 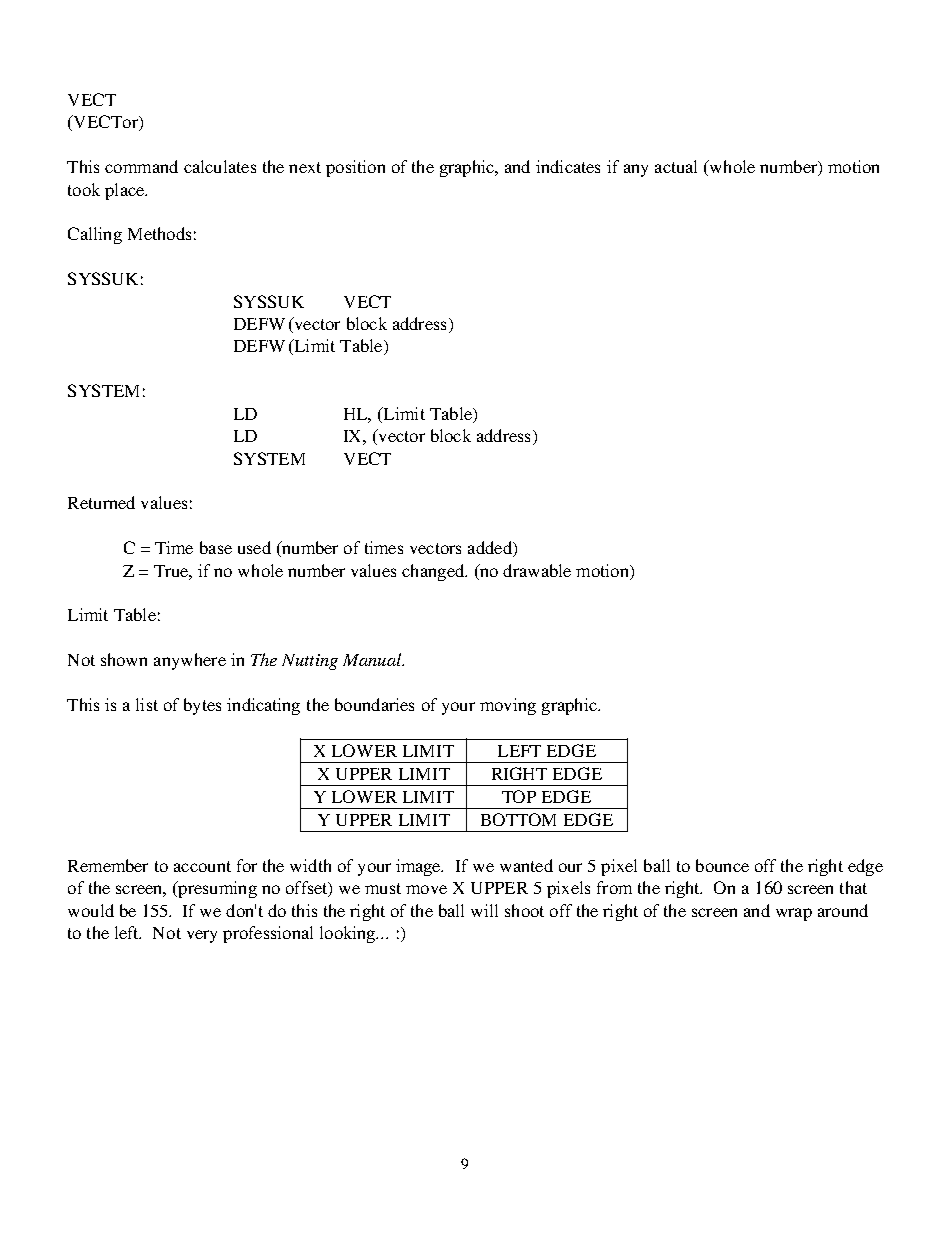 What do you see at coordinates (101, 502) in the image?
I see `Returned` at bounding box center [101, 502].
